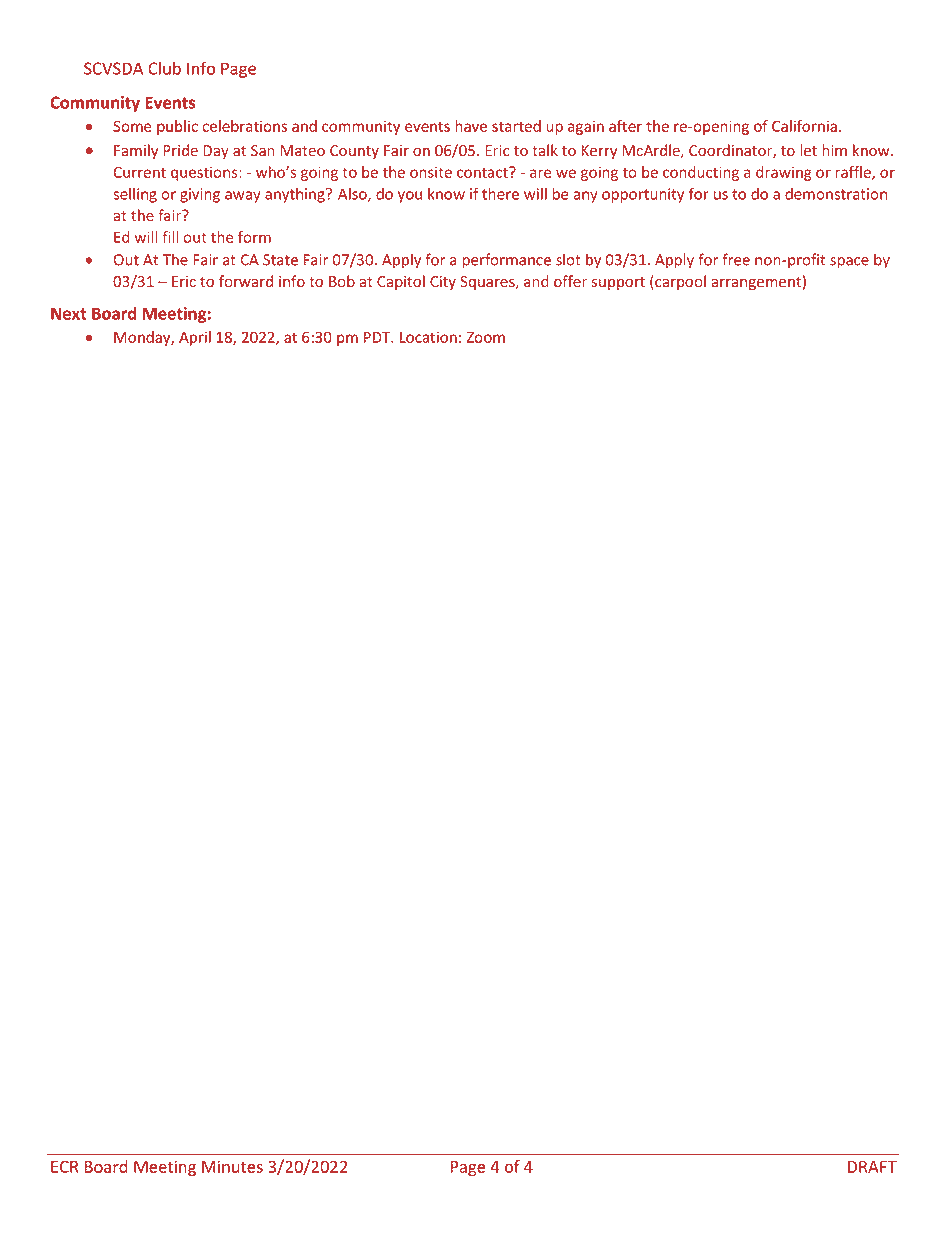  Describe the element at coordinates (679, 282) in the screenshot. I see `carpool` at that location.
